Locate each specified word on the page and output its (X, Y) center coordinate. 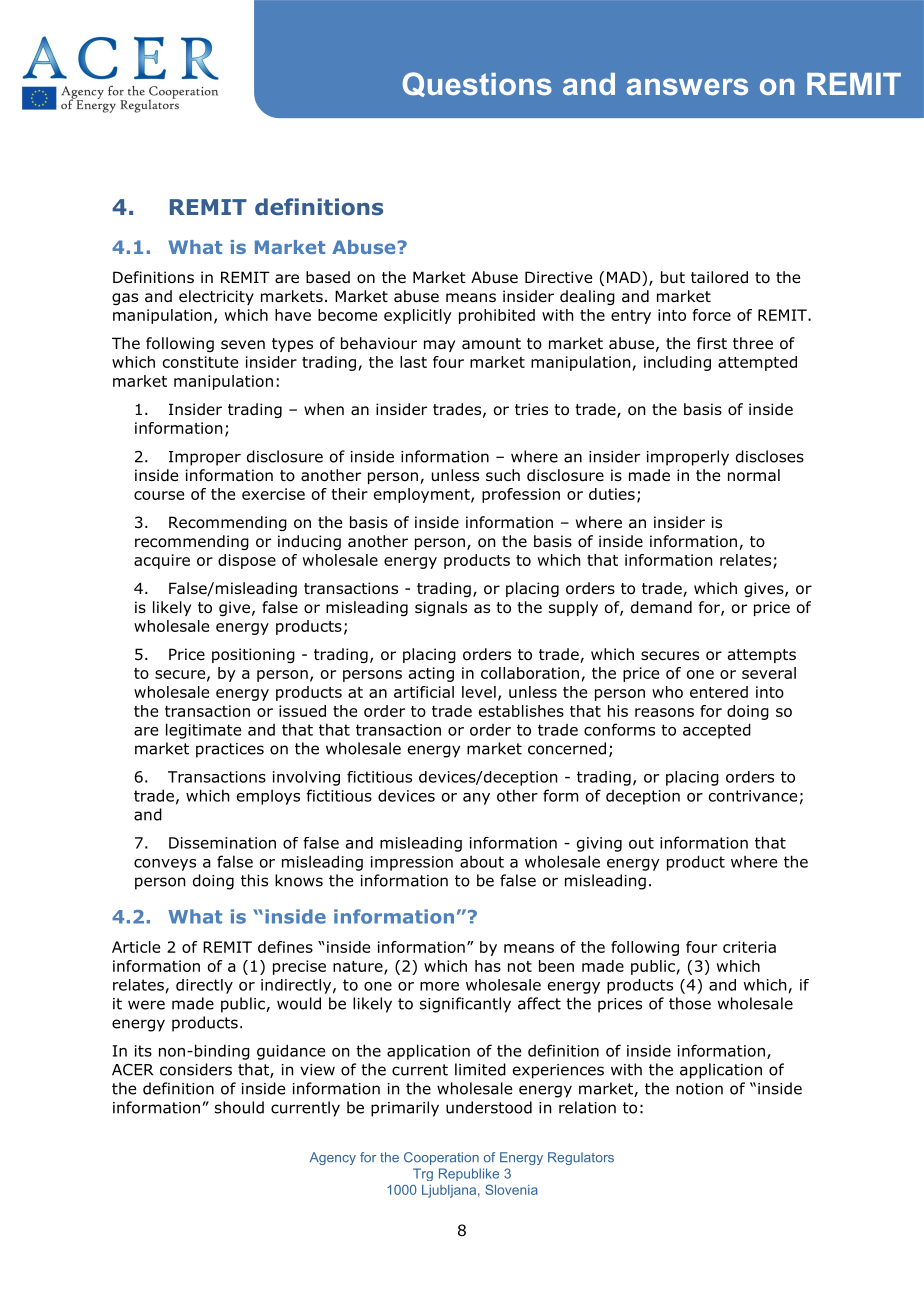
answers (687, 86)
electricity (216, 297)
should (239, 1107)
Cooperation (441, 1158)
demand (661, 607)
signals (441, 608)
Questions (477, 84)
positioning (253, 655)
